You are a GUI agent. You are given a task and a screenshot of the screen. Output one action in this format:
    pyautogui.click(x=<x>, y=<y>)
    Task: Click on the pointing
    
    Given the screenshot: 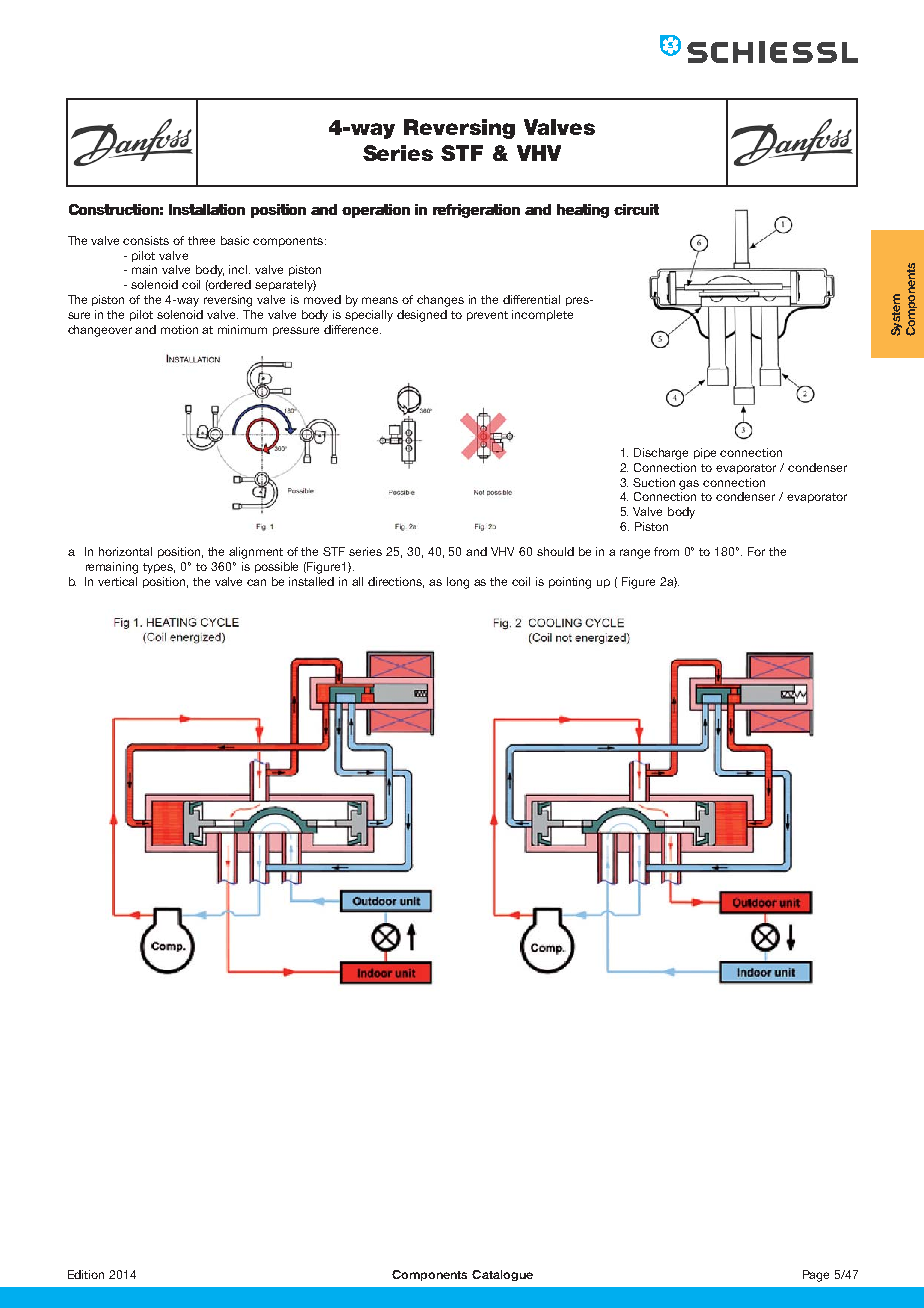 What is the action you would take?
    pyautogui.click(x=570, y=583)
